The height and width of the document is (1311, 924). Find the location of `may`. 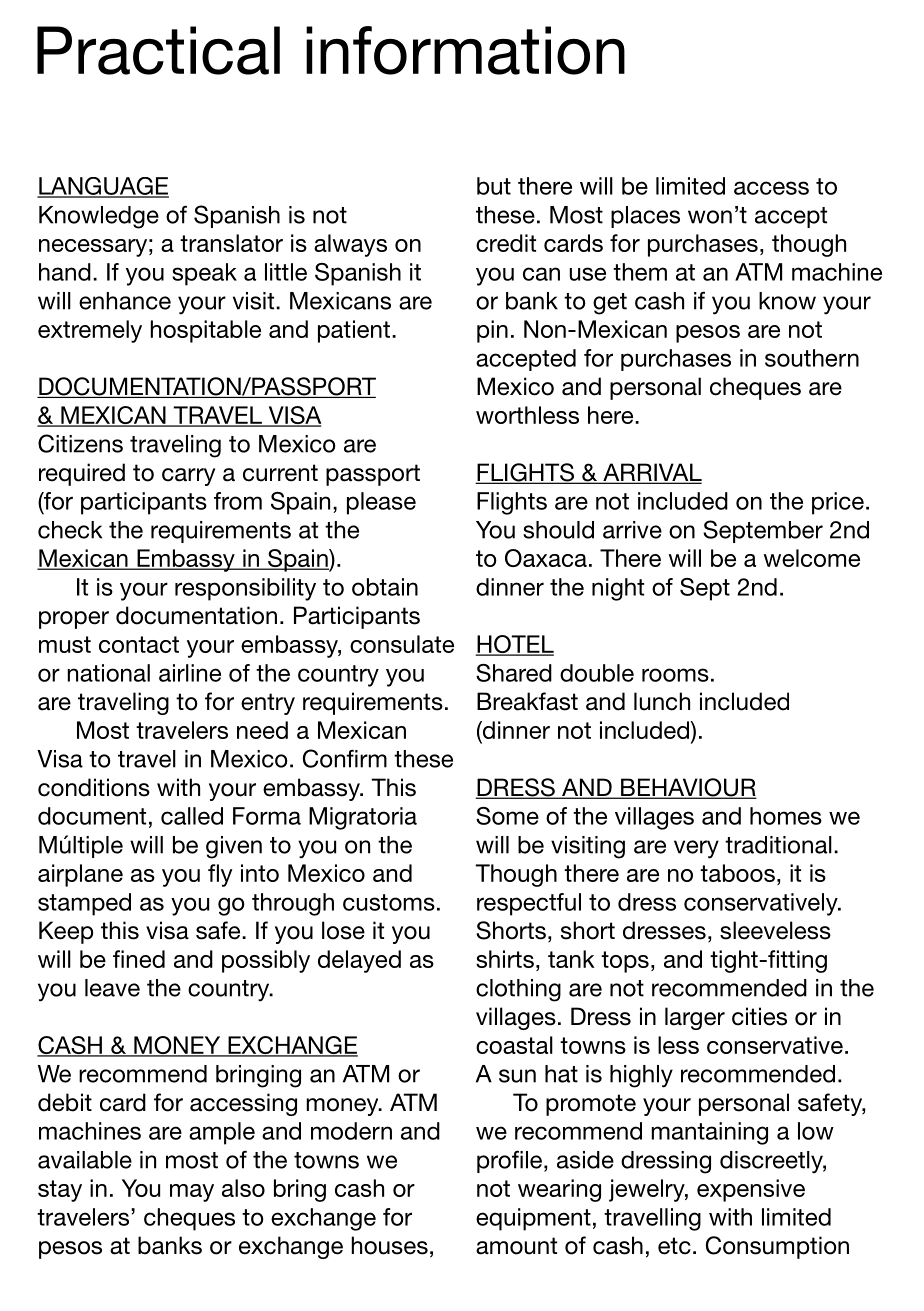

may is located at coordinates (192, 1193).
